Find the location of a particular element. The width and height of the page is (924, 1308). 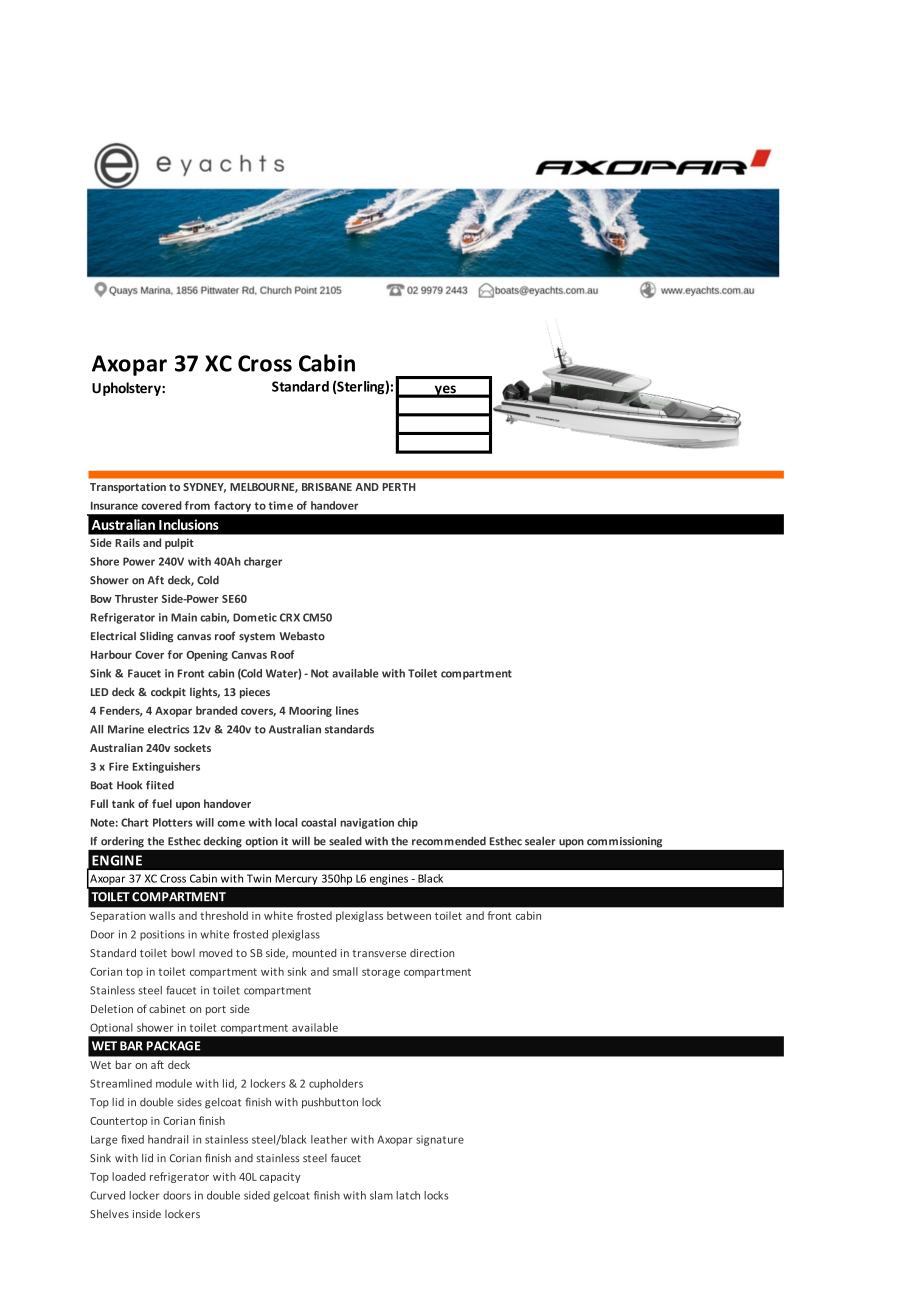

PERTH is located at coordinates (398, 487).
